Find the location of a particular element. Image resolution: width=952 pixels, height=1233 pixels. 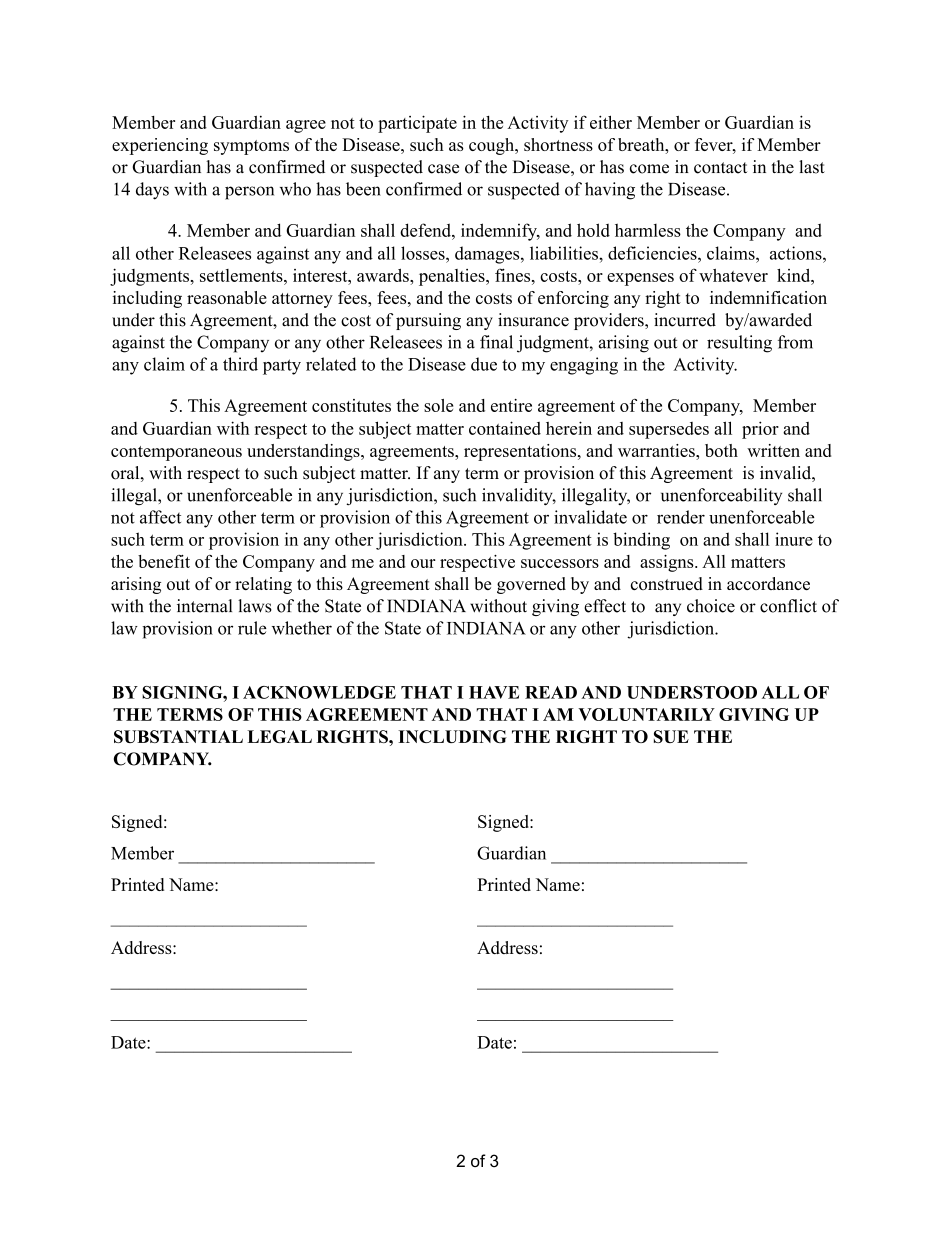

cough is located at coordinates (492, 146).
